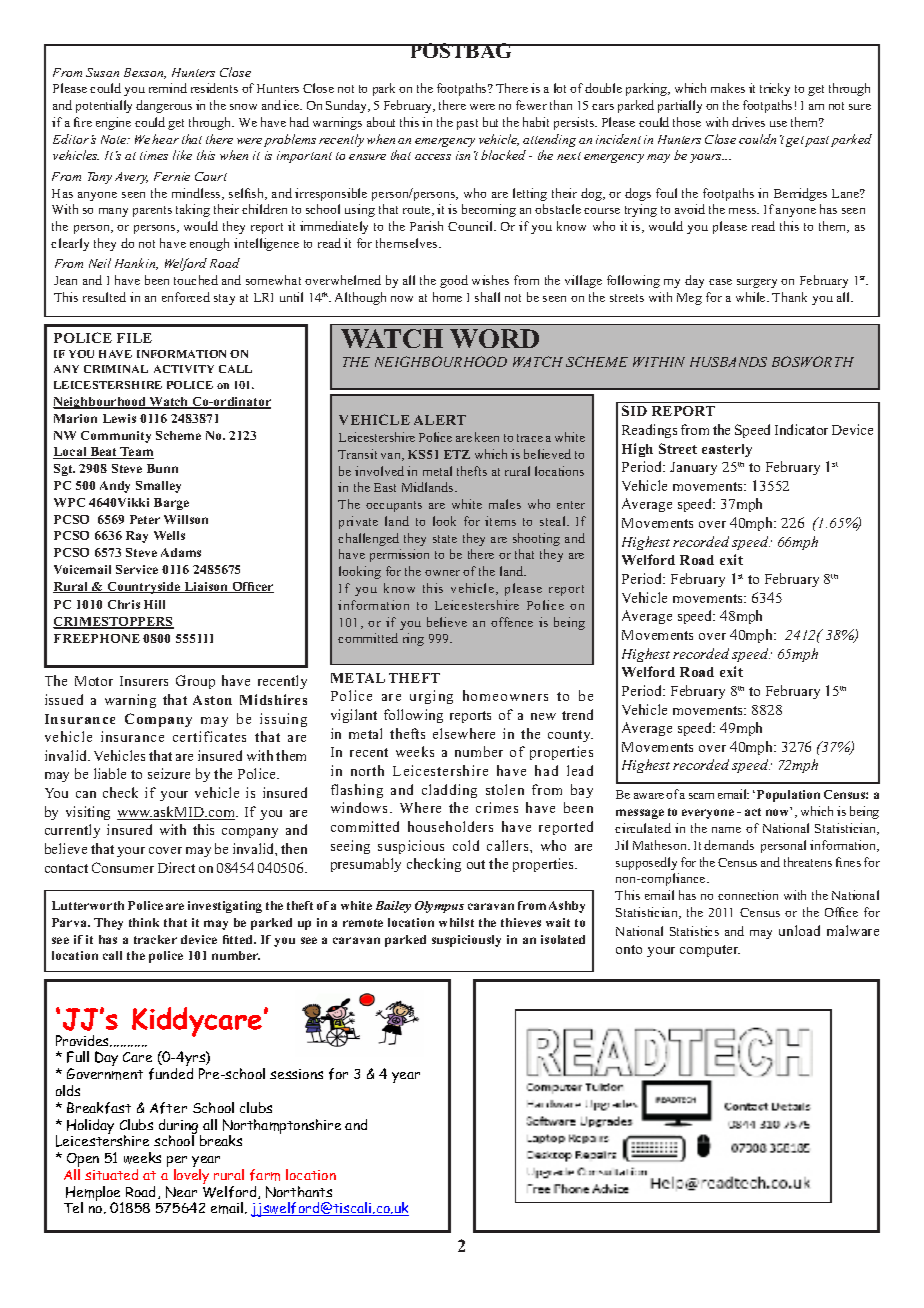 Image resolution: width=924 pixels, height=1308 pixels. I want to click on Indicator, so click(801, 429).
